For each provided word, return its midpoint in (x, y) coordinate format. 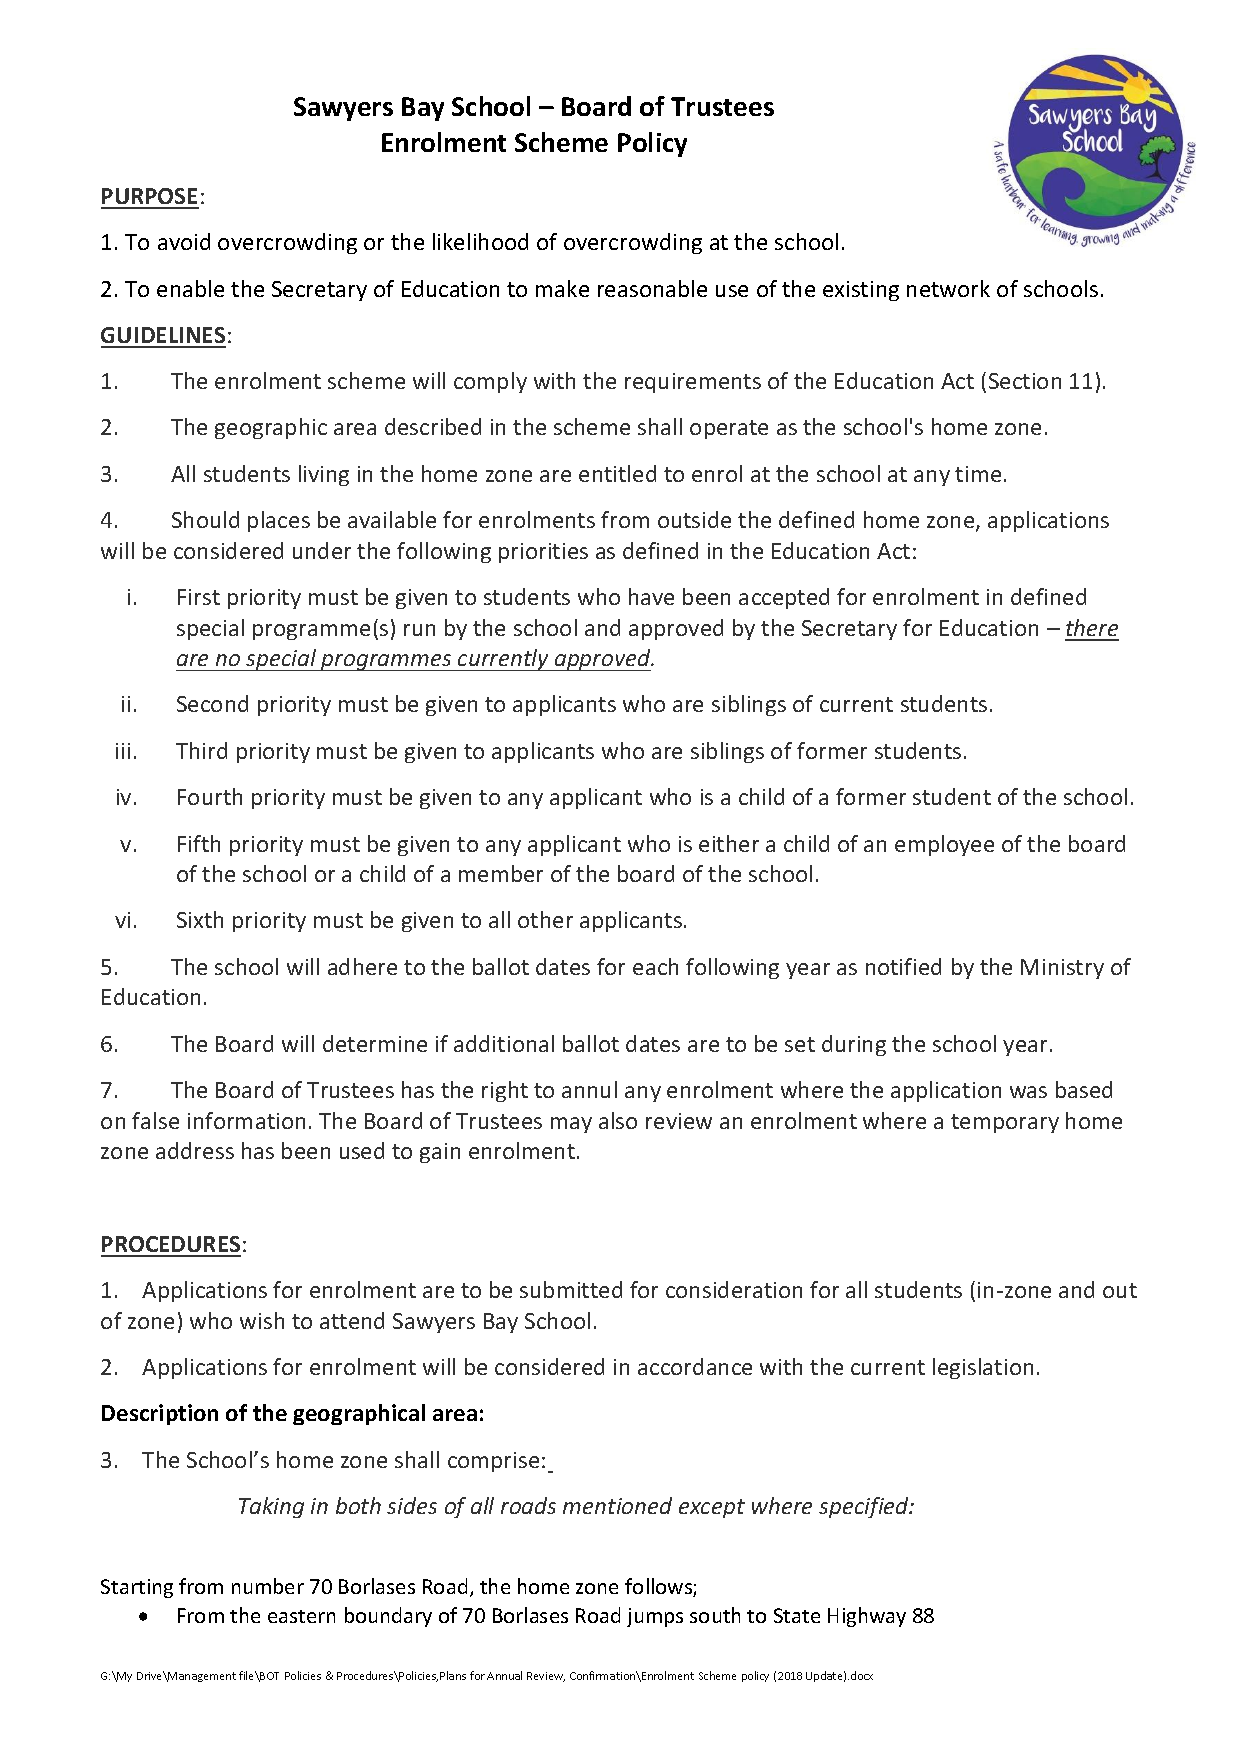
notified (903, 966)
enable (190, 288)
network (948, 288)
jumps (655, 1617)
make (562, 288)
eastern (301, 1616)
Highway (867, 1617)
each (655, 966)
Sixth (200, 919)
